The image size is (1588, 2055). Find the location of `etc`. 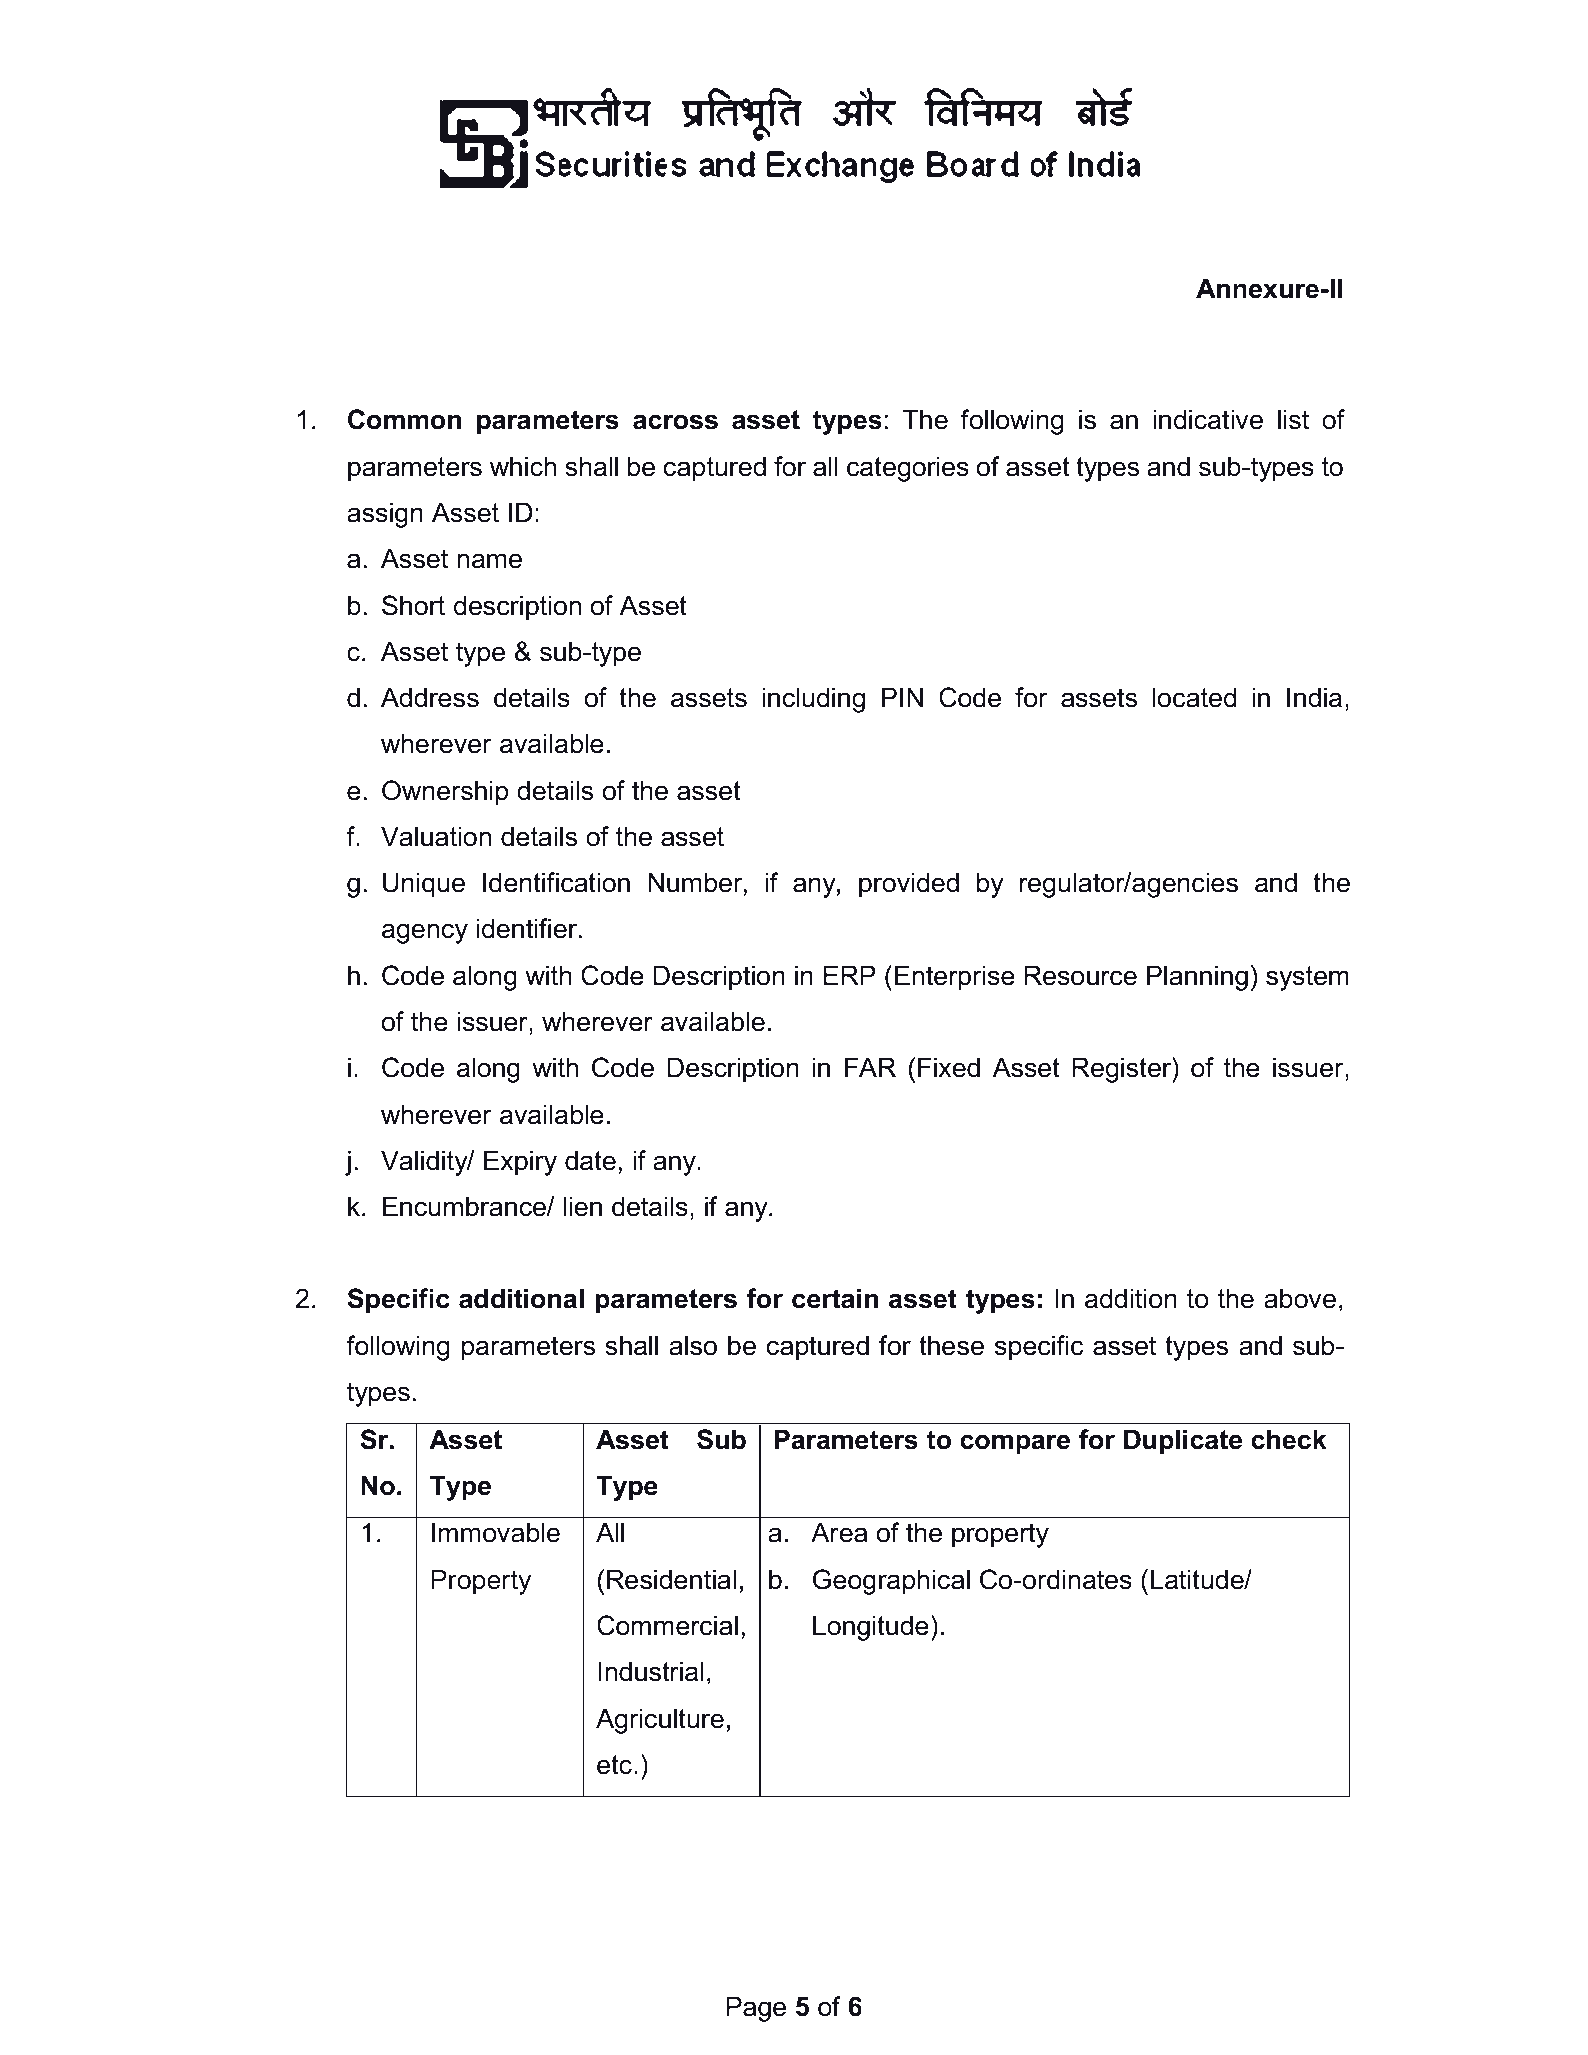

etc is located at coordinates (614, 1765).
